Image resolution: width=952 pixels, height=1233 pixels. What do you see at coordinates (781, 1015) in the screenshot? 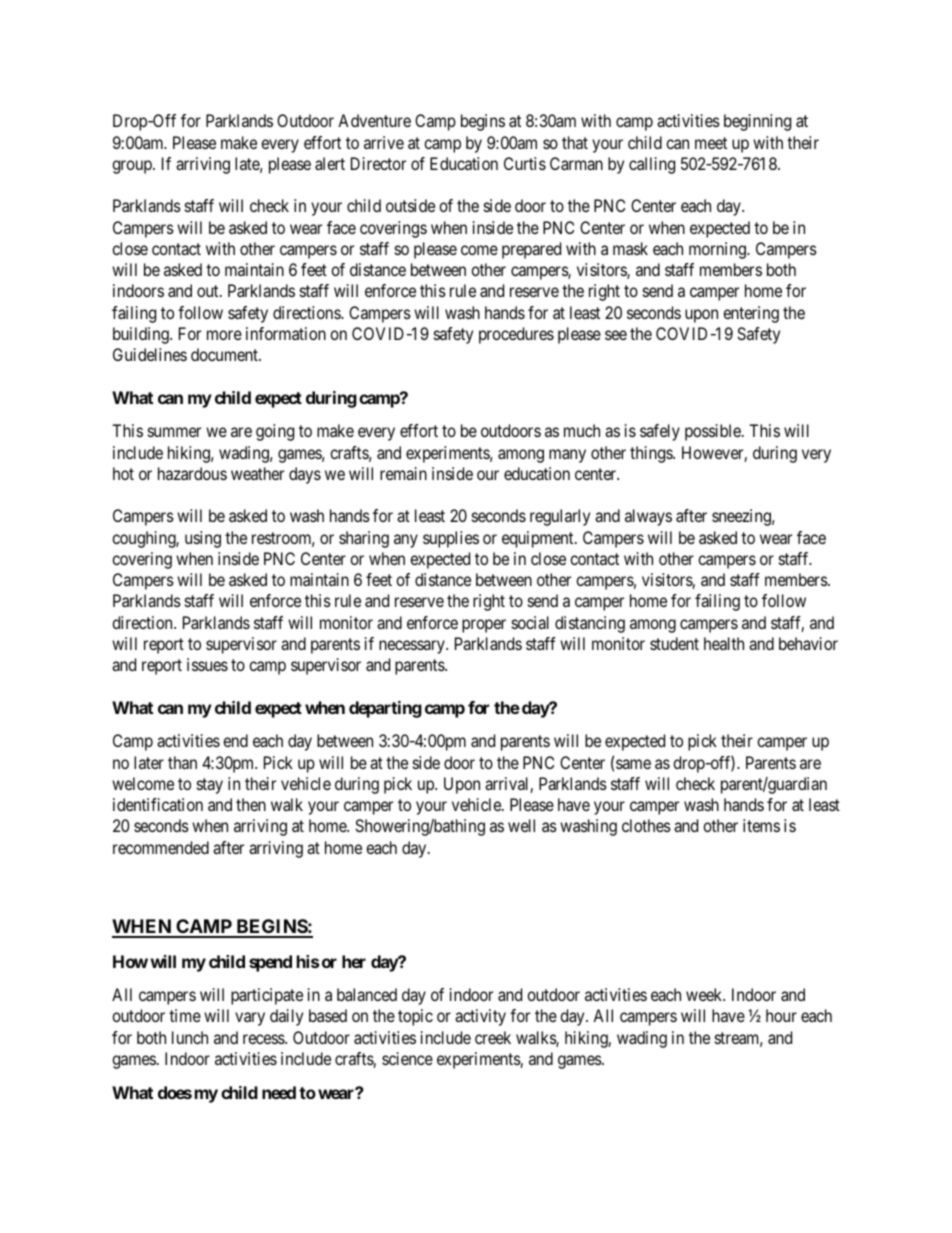
I see `hour` at bounding box center [781, 1015].
